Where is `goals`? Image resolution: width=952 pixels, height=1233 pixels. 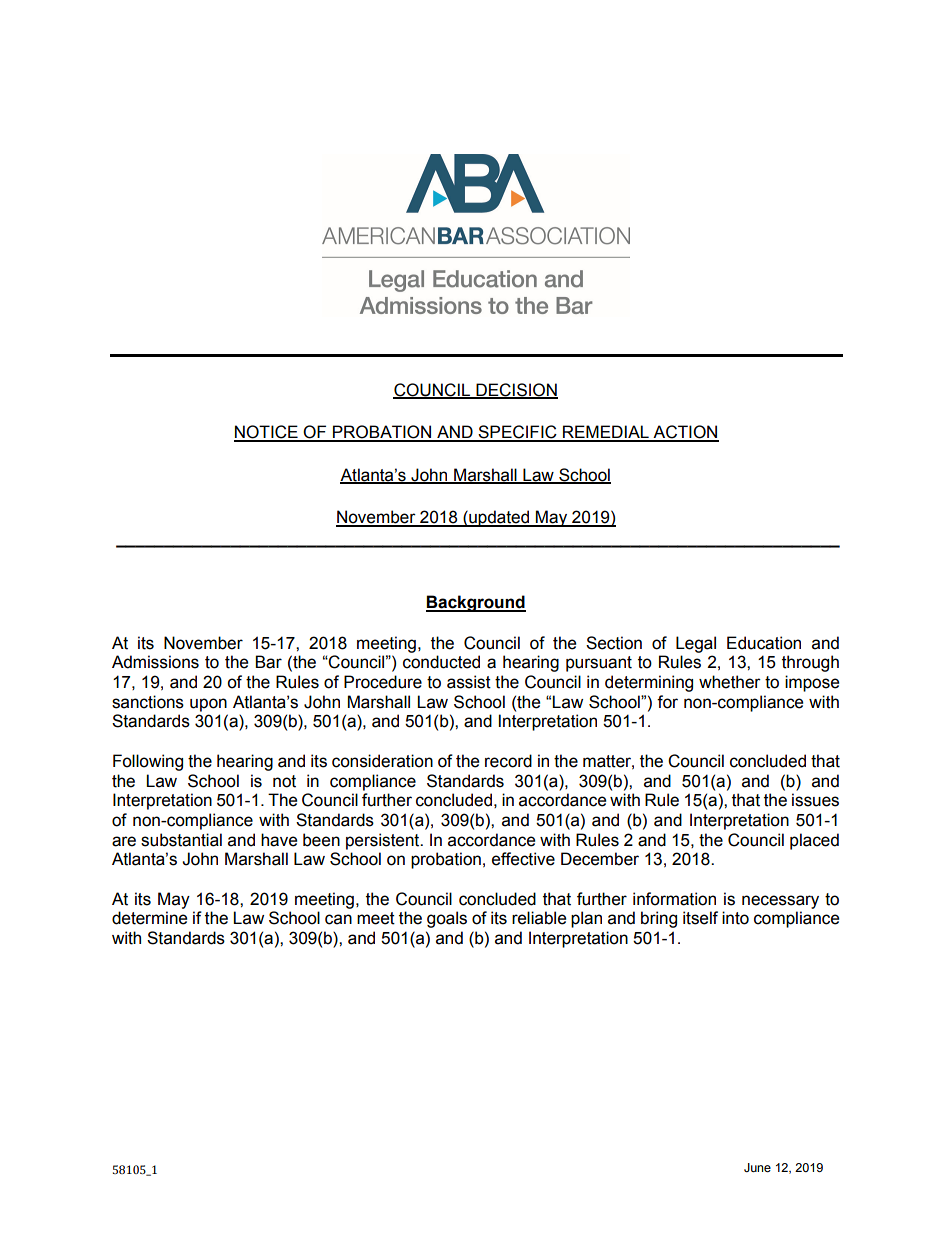
goals is located at coordinates (447, 919).
